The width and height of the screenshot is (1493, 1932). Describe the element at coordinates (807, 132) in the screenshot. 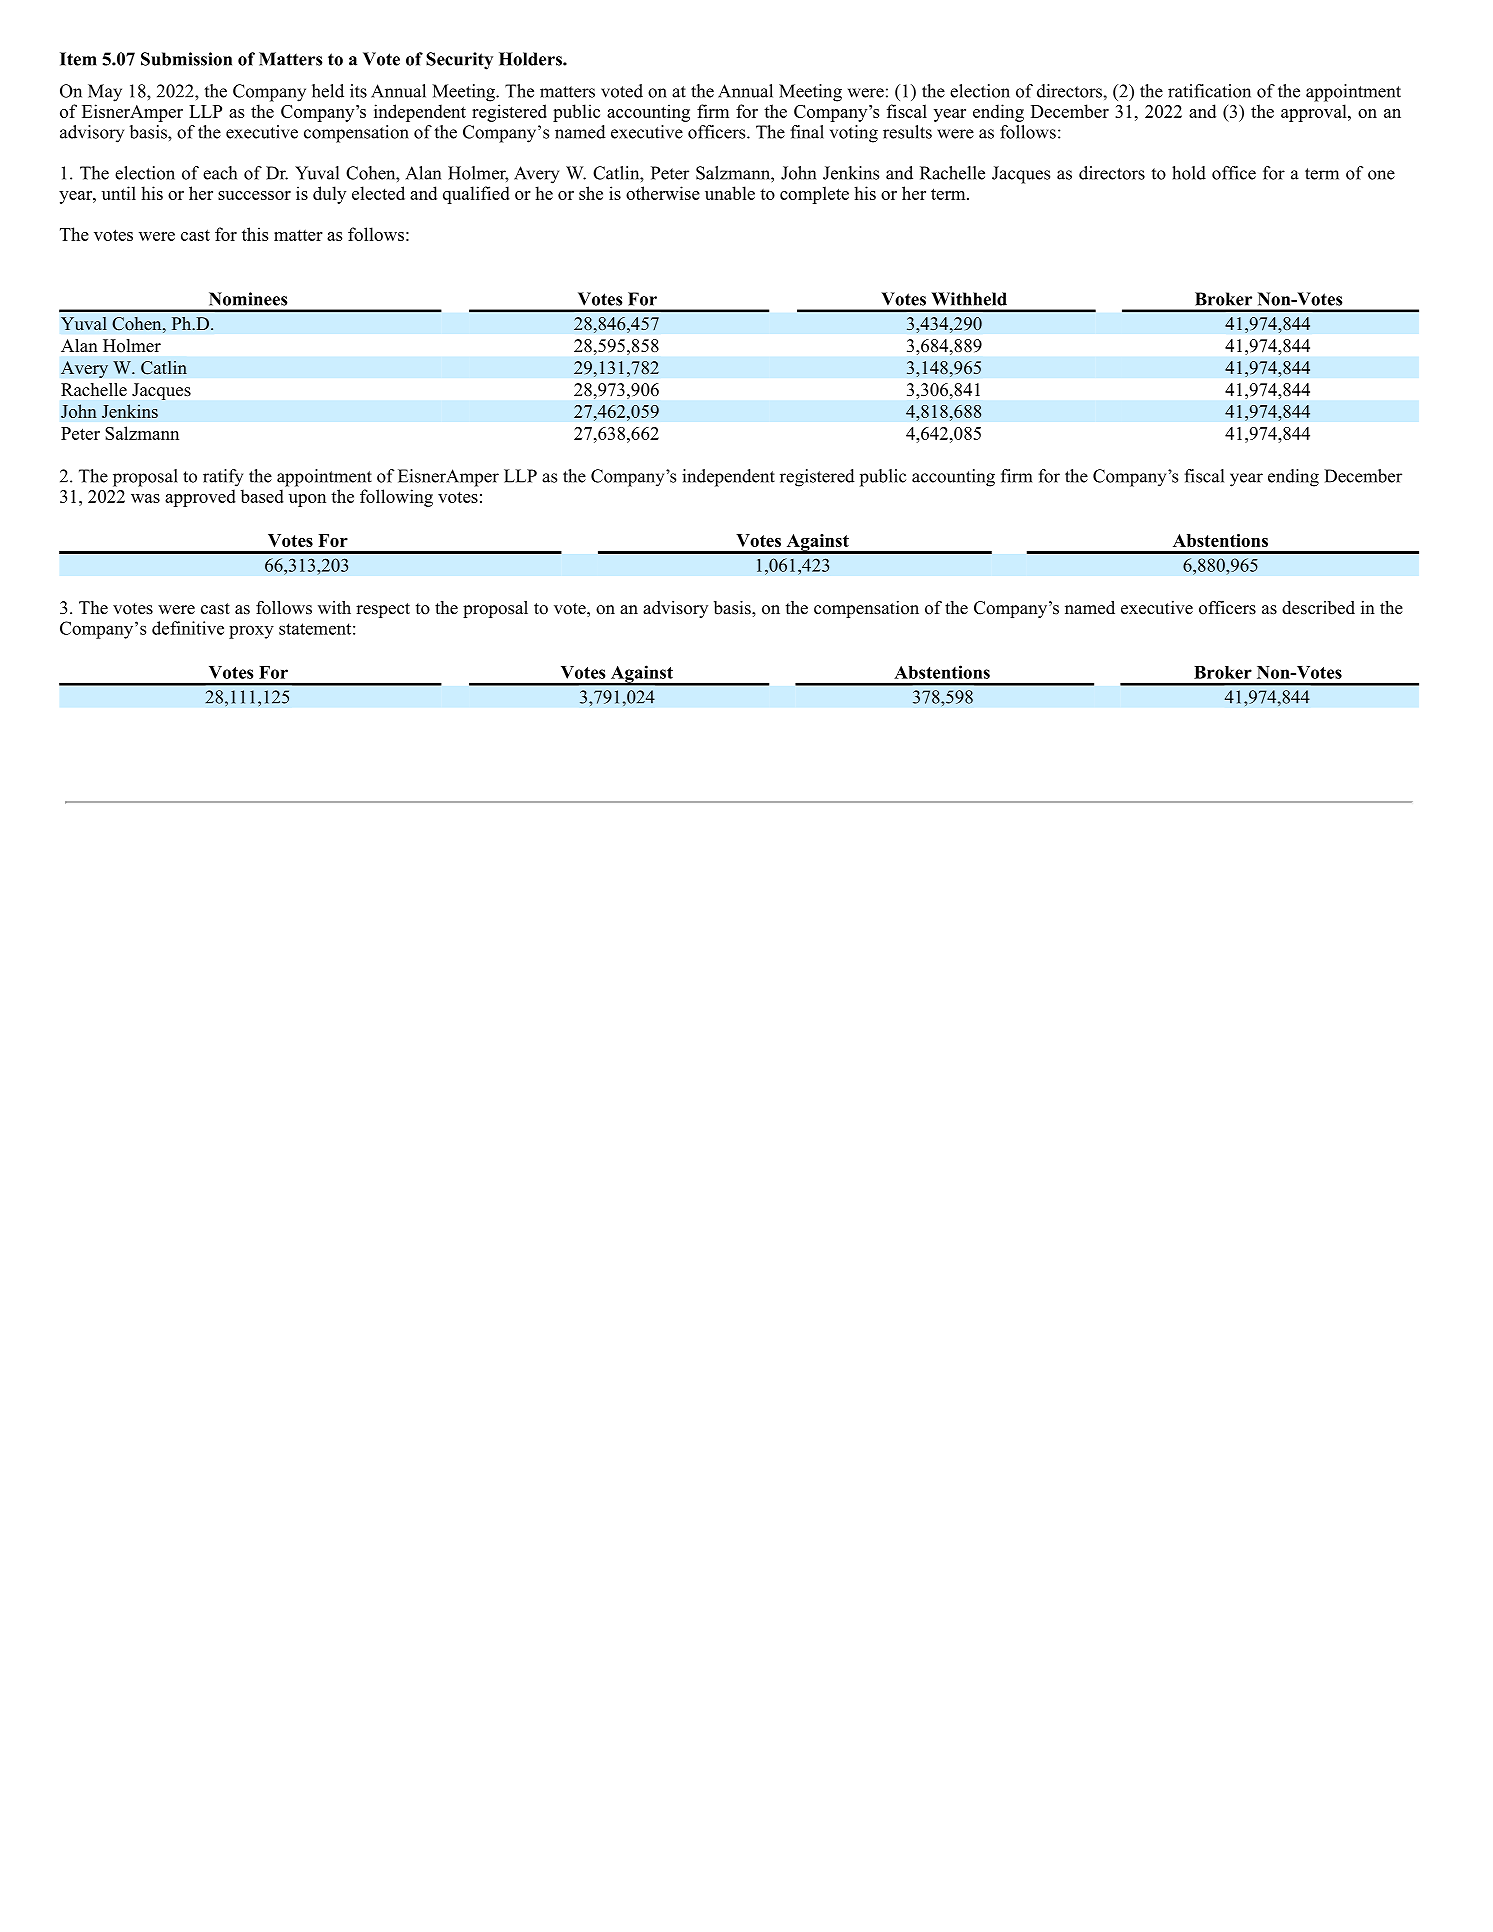

I see `final` at that location.
